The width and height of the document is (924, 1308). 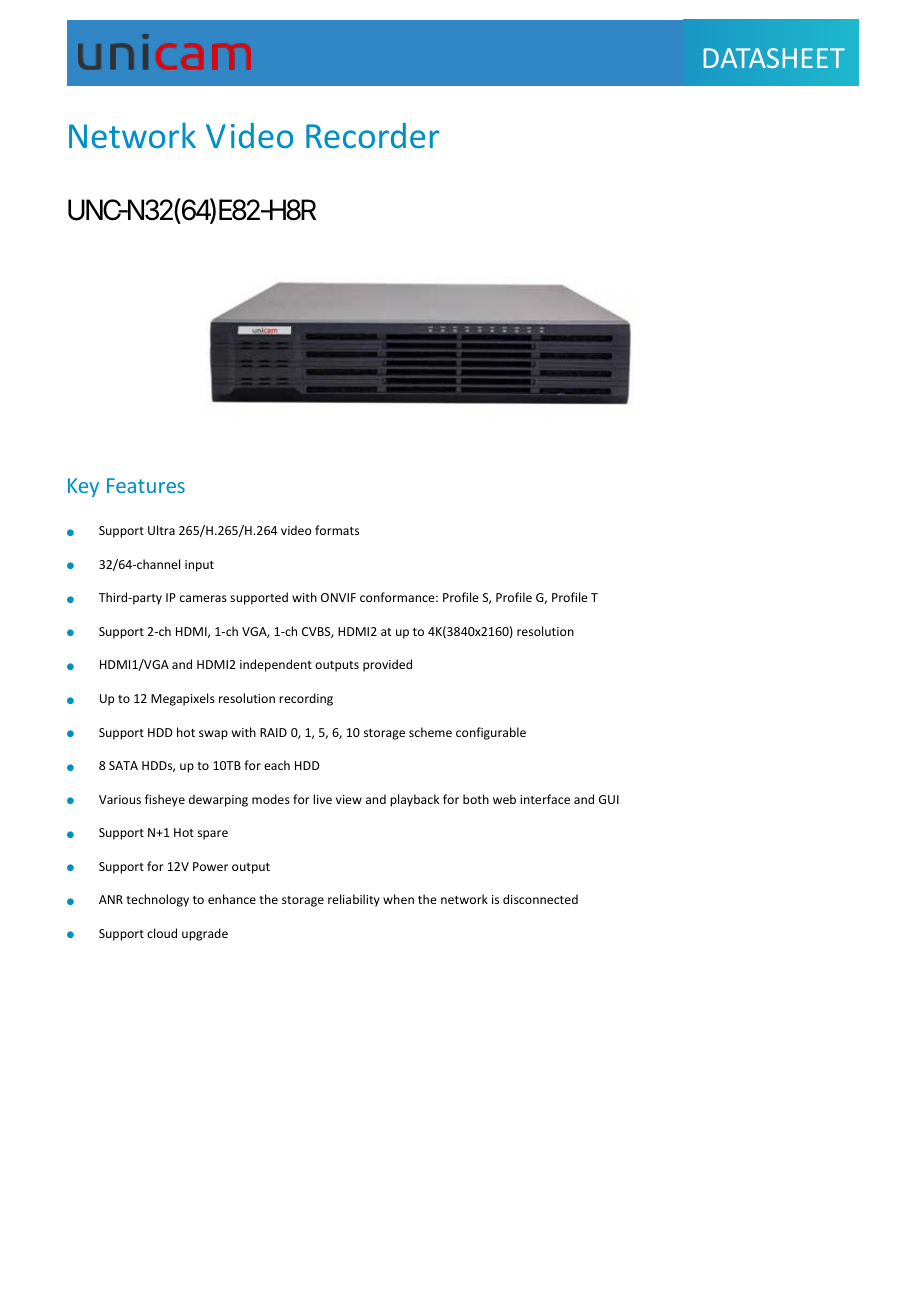 What do you see at coordinates (372, 135) in the document?
I see `Recorder` at bounding box center [372, 135].
